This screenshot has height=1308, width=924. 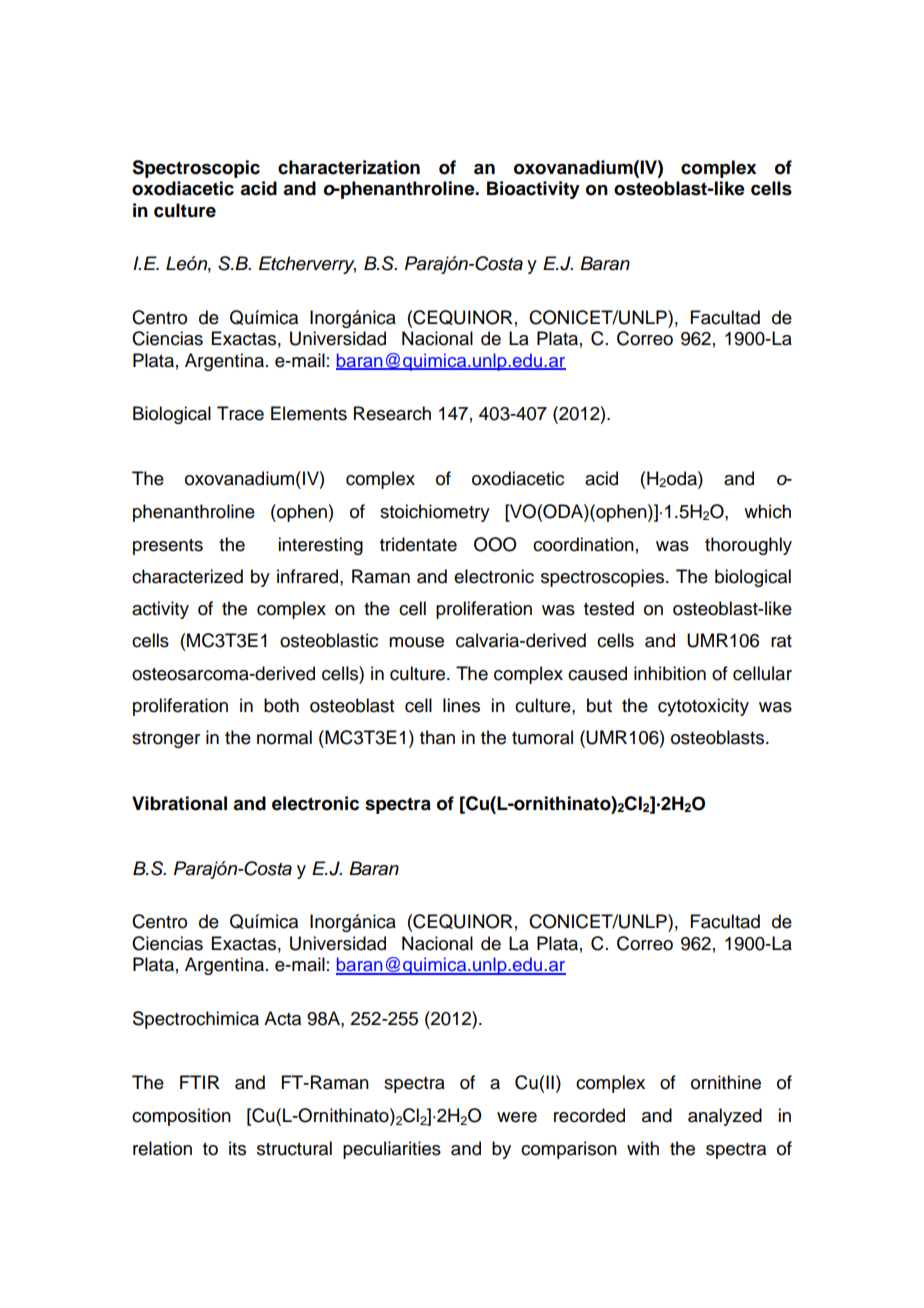 What do you see at coordinates (767, 511) in the screenshot?
I see `which` at bounding box center [767, 511].
